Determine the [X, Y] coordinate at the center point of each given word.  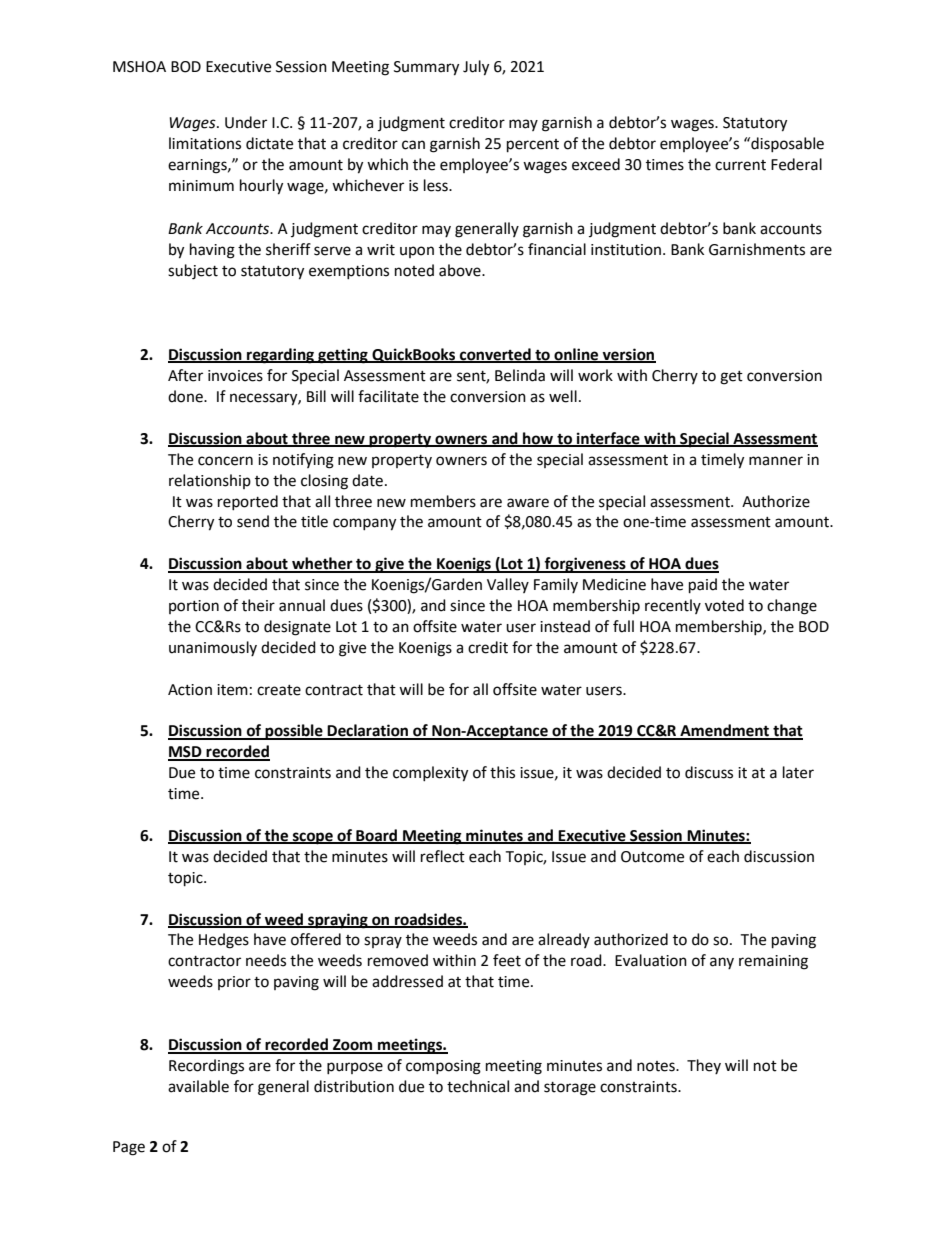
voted [724, 605]
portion [194, 607]
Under [246, 122]
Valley [508, 585]
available [198, 1086]
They [704, 1066]
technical [478, 1086]
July [476, 68]
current [740, 165]
